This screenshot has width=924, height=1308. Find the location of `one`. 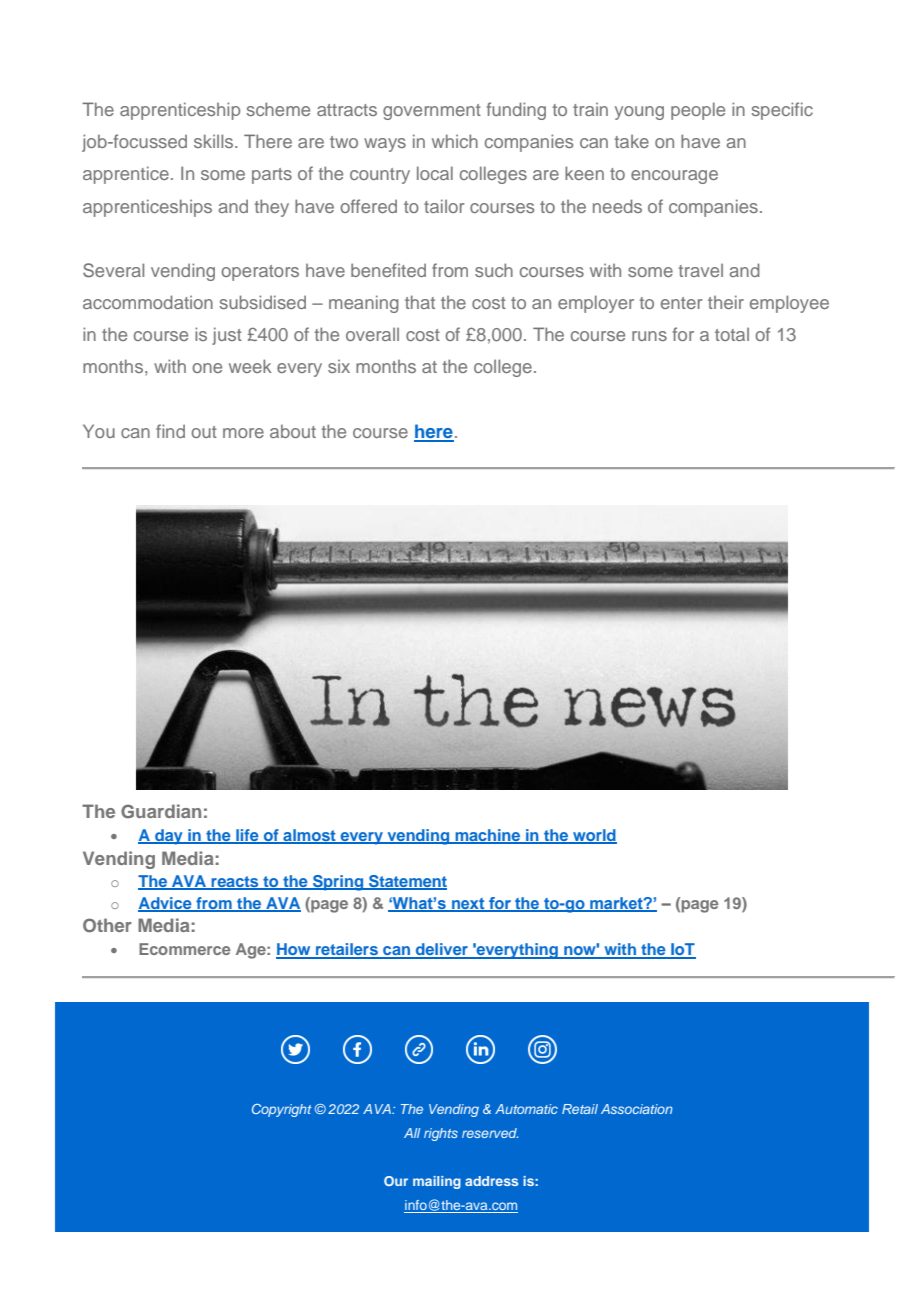

one is located at coordinates (207, 368).
